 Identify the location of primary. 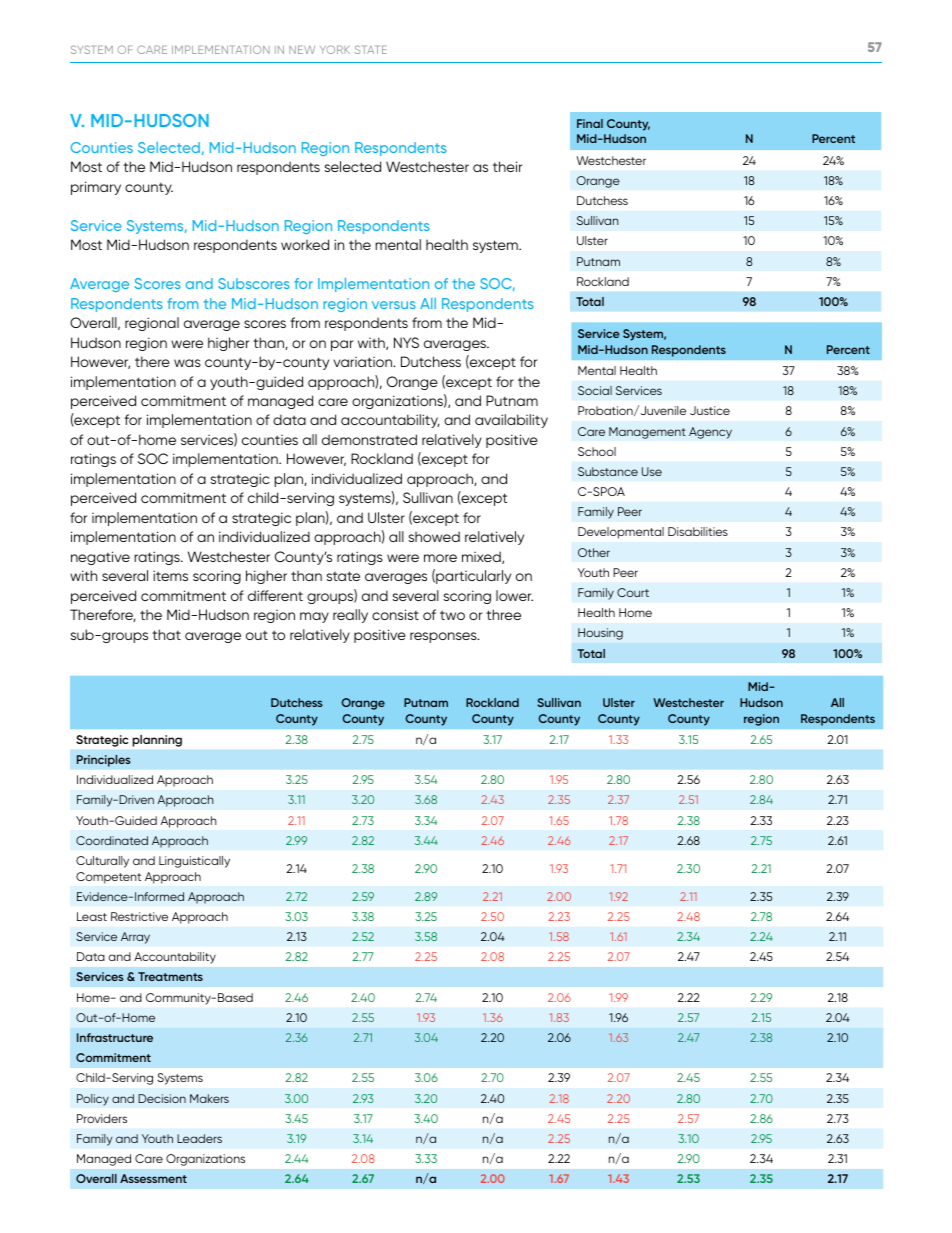
(96, 188).
